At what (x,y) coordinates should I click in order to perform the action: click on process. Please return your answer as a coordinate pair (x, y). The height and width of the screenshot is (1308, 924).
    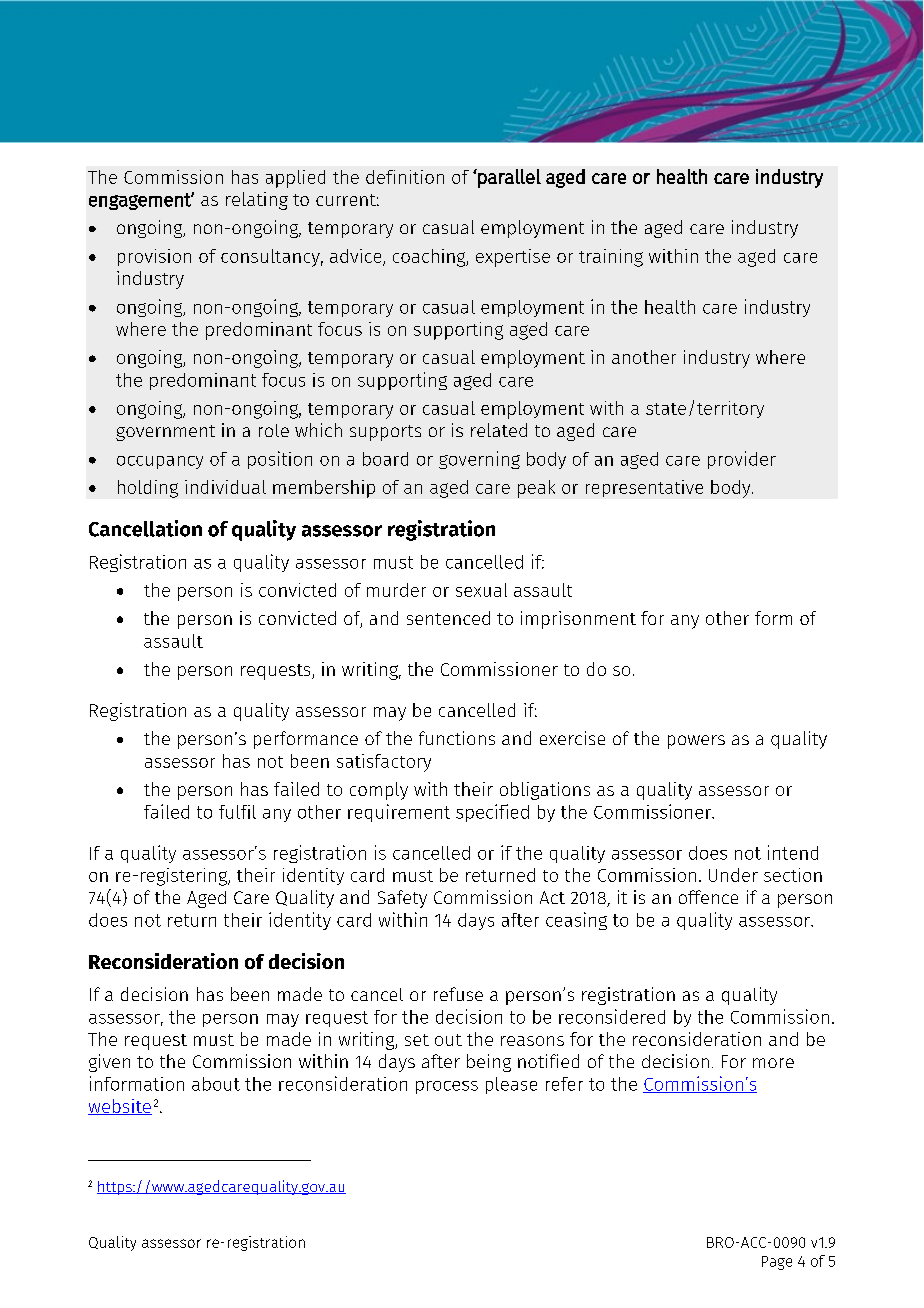
    Looking at the image, I should click on (447, 1087).
